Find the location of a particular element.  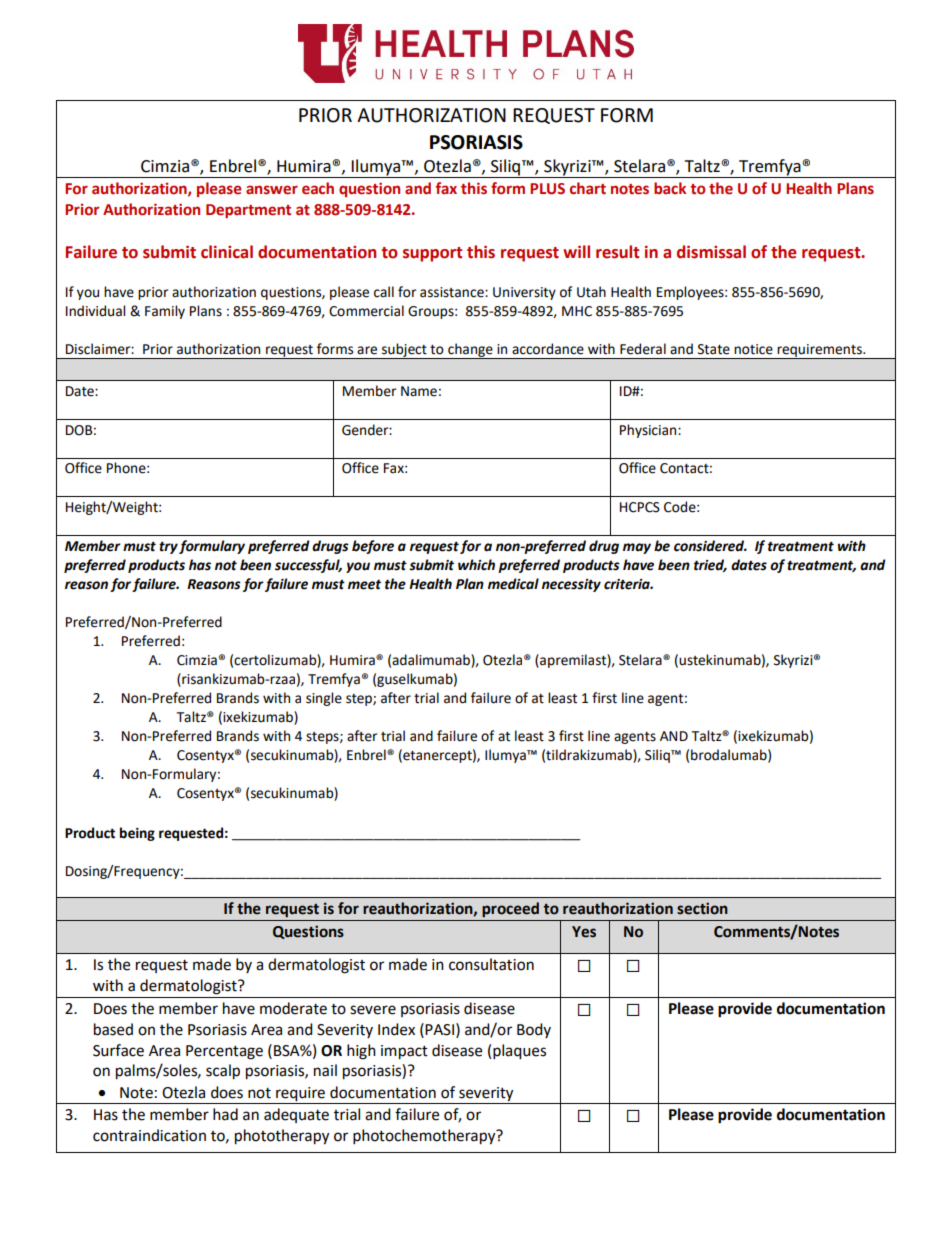

clinical is located at coordinates (227, 252).
